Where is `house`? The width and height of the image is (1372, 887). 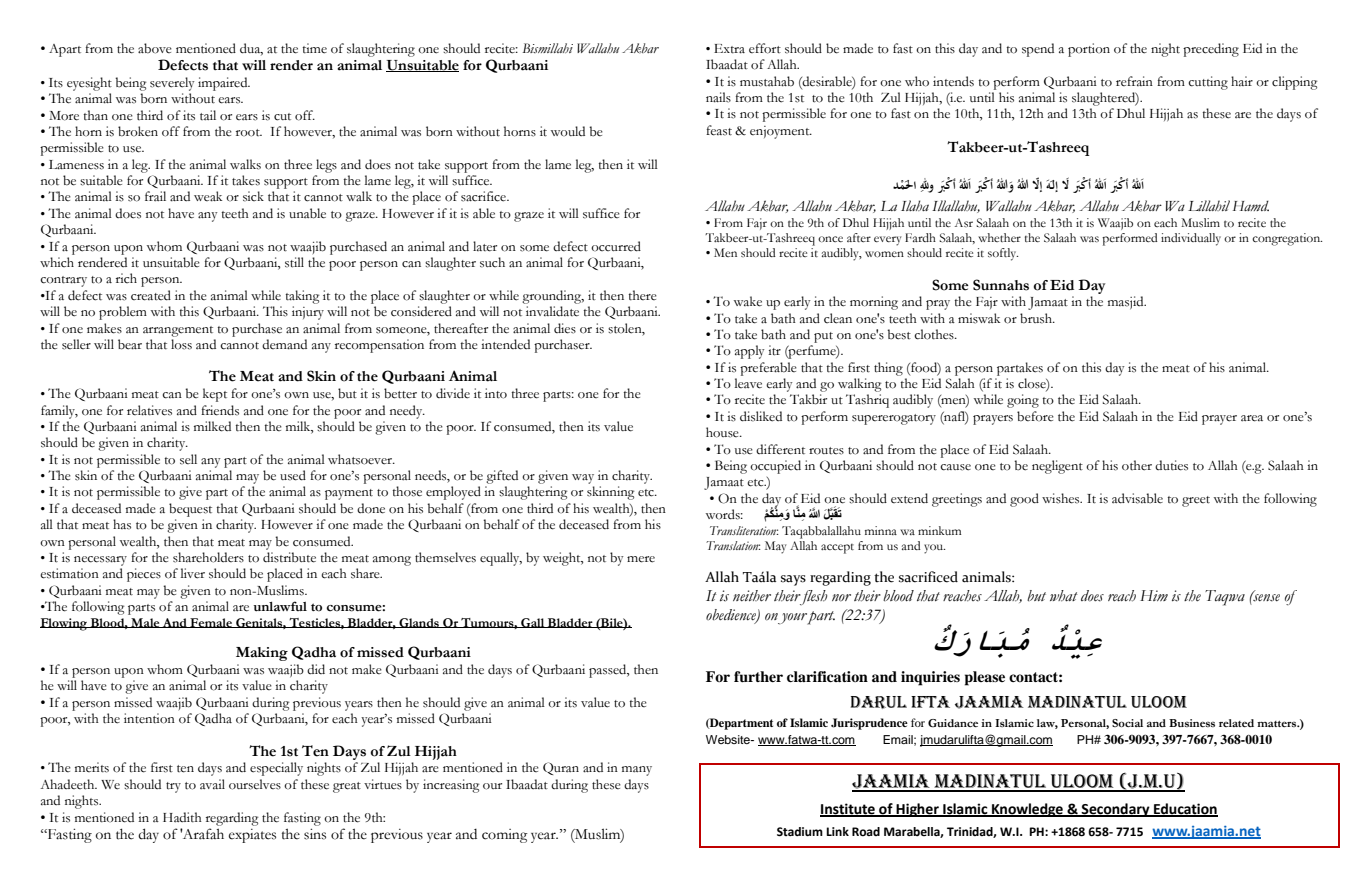
house is located at coordinates (723, 432).
